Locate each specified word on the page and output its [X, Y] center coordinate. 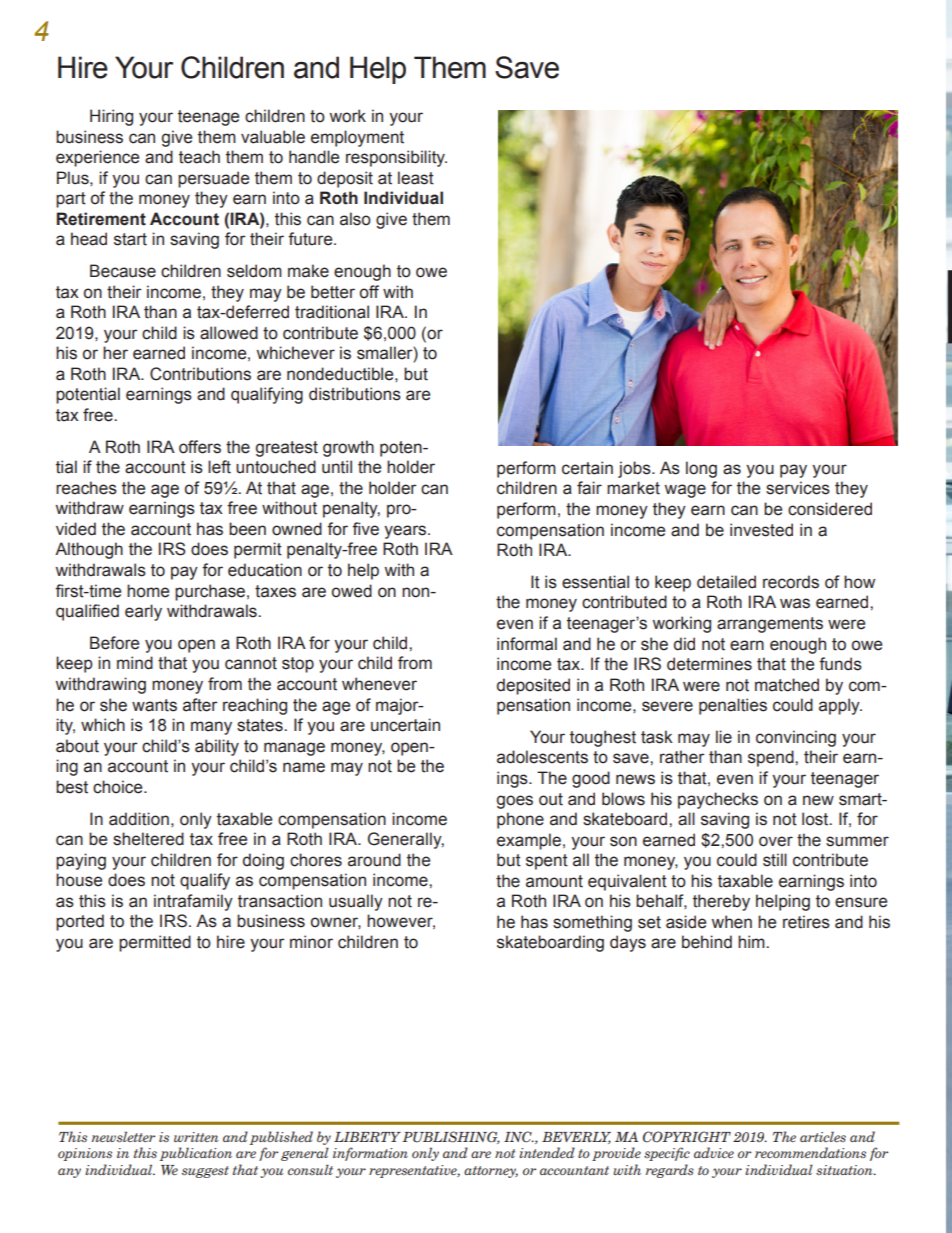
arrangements [770, 625]
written [196, 1137]
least [416, 178]
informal [527, 644]
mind [135, 663]
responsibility [396, 158]
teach [199, 157]
